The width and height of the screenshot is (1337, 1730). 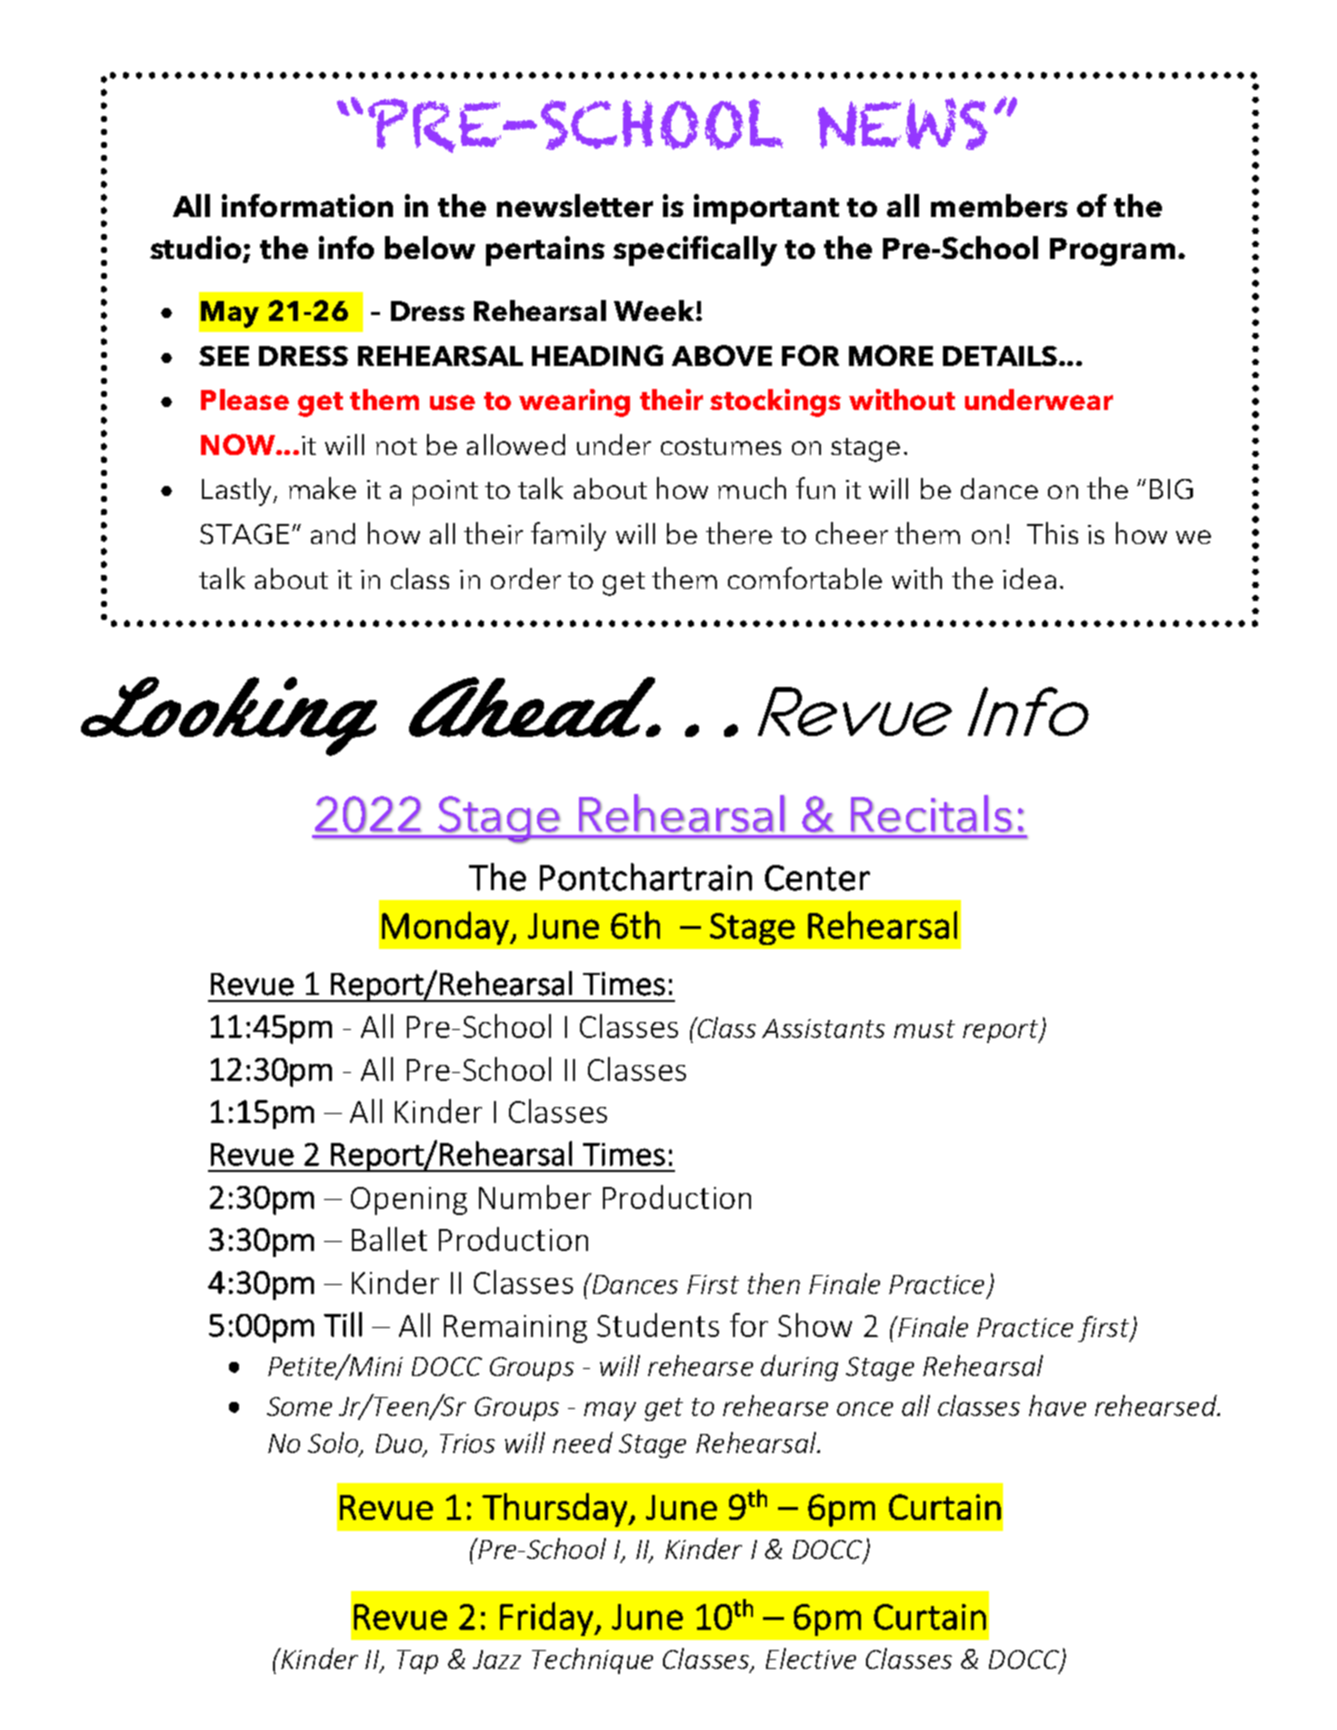 I want to click on Program, so click(x=1112, y=252).
